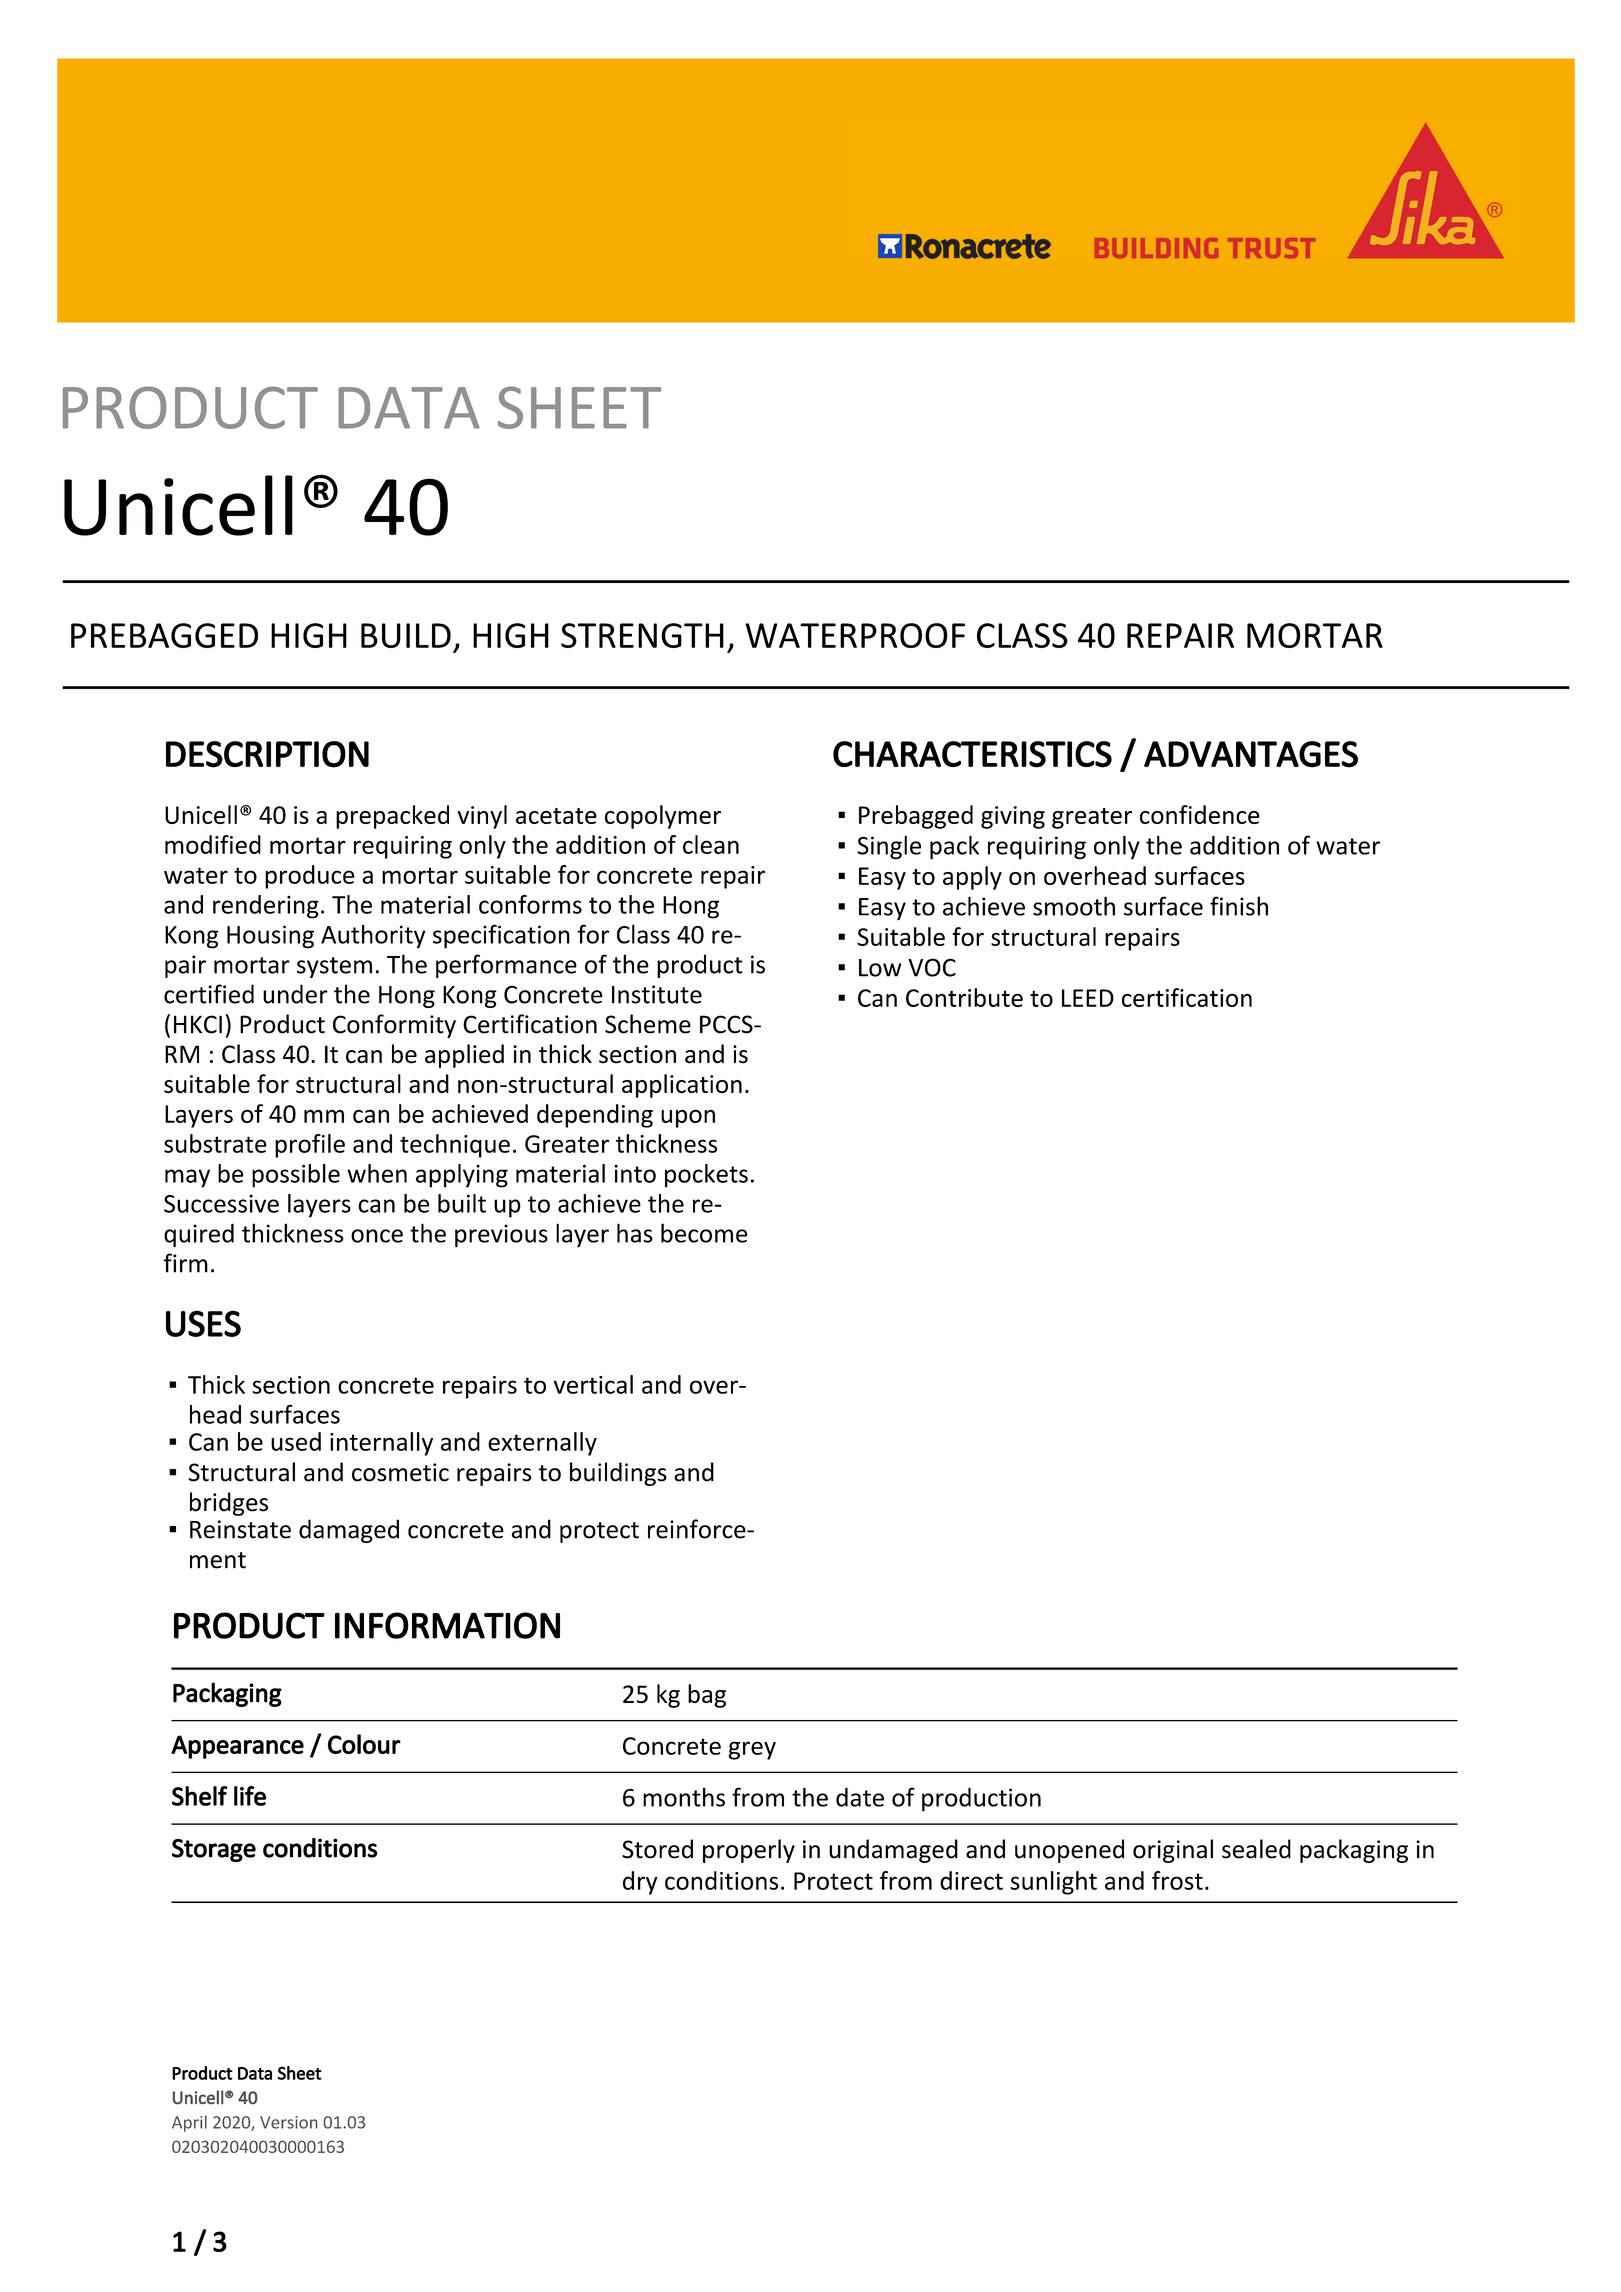 Image resolution: width=1621 pixels, height=2292 pixels. Describe the element at coordinates (704, 1233) in the screenshot. I see `become` at that location.
